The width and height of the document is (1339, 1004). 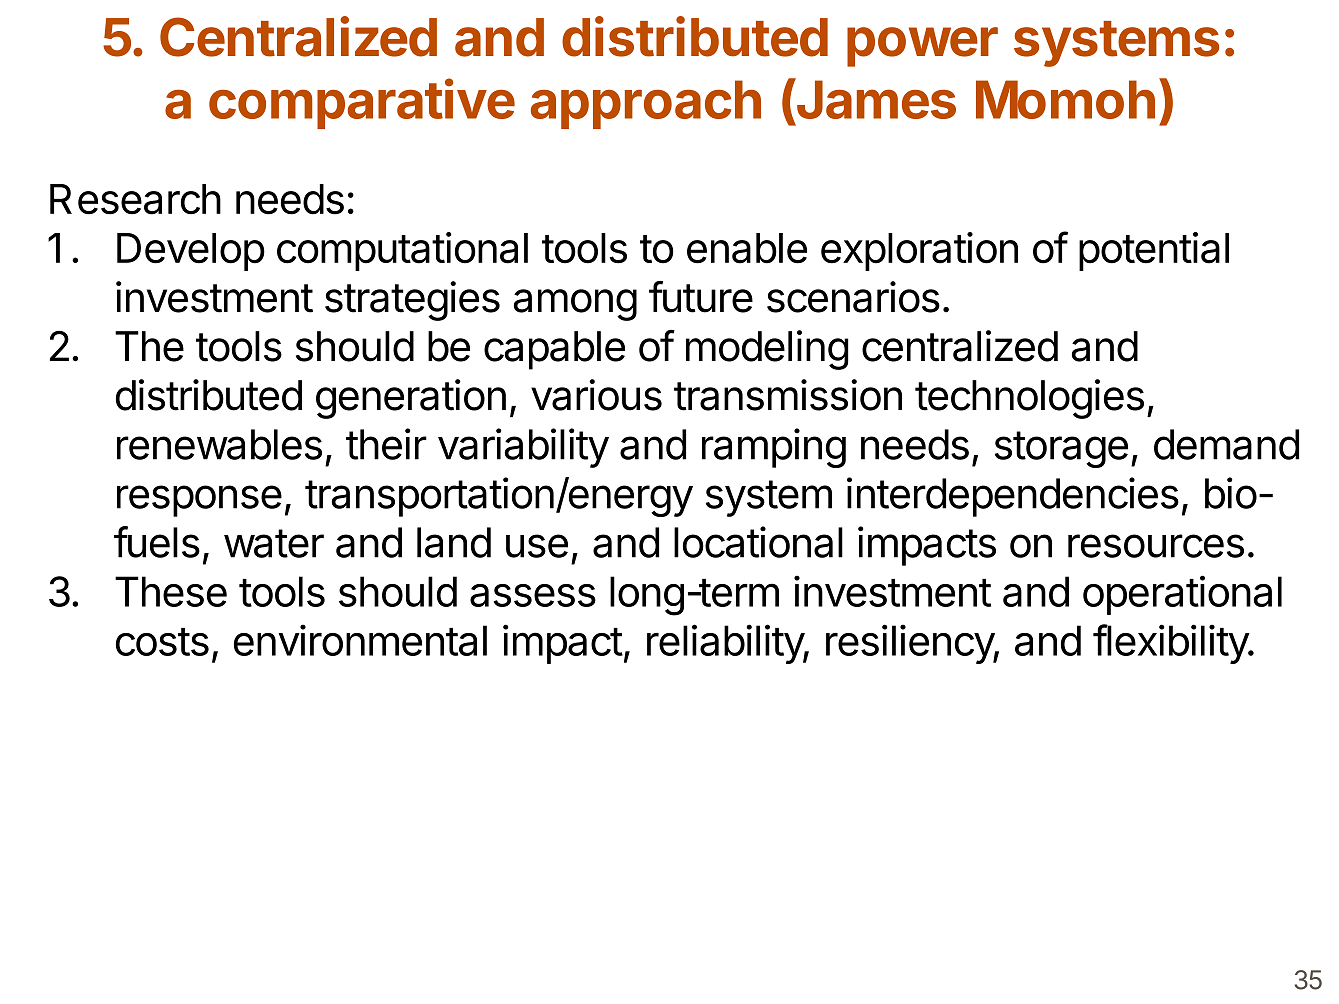 What do you see at coordinates (412, 301) in the document?
I see `strategies` at bounding box center [412, 301].
